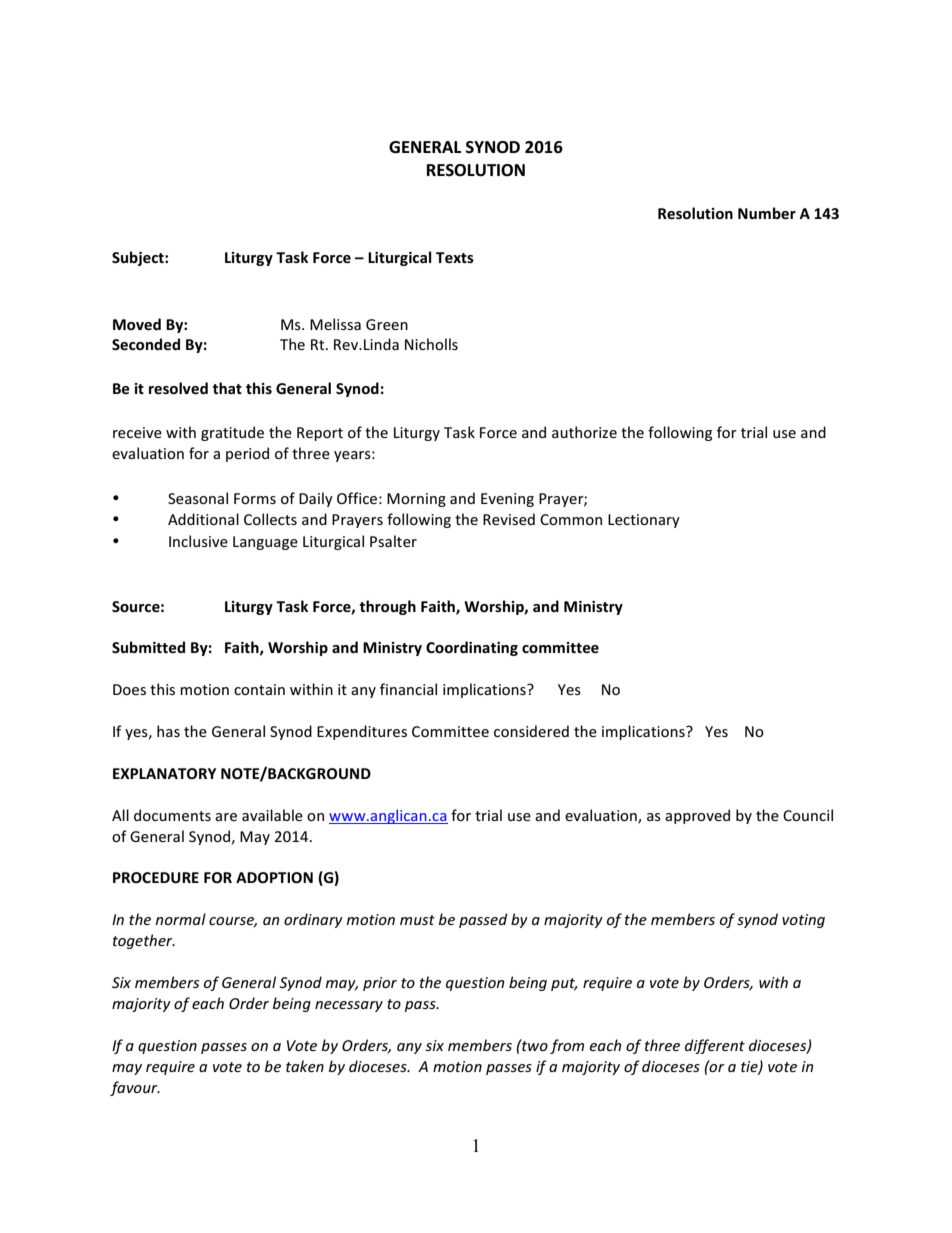 The height and width of the image is (1233, 952). Describe the element at coordinates (567, 1046) in the image. I see `from` at that location.
